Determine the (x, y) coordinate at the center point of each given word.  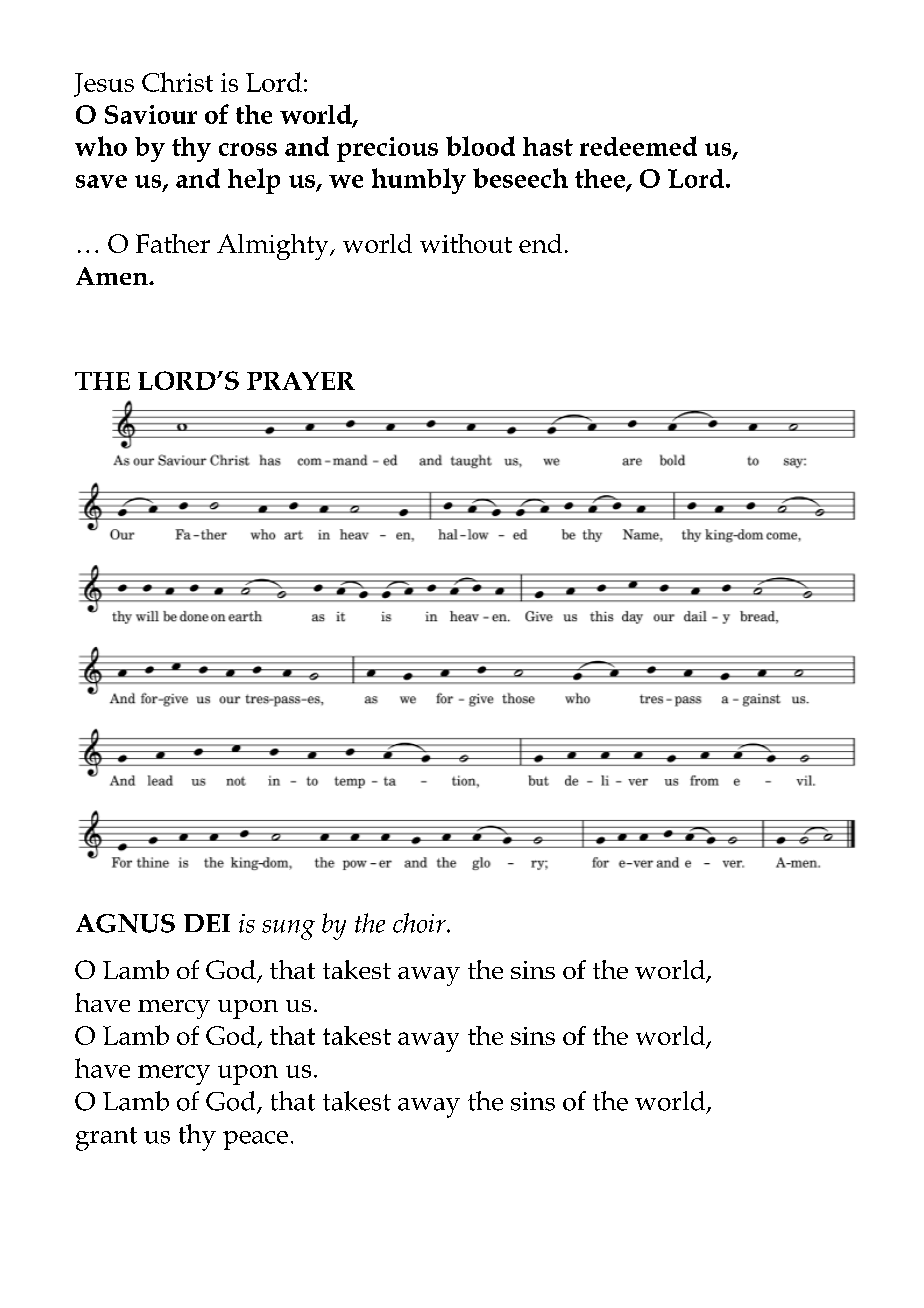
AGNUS (125, 923)
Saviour (151, 114)
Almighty (274, 247)
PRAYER (301, 381)
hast (548, 146)
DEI (207, 923)
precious (387, 149)
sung (288, 930)
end (540, 243)
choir (420, 923)
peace (255, 1140)
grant (106, 1139)
